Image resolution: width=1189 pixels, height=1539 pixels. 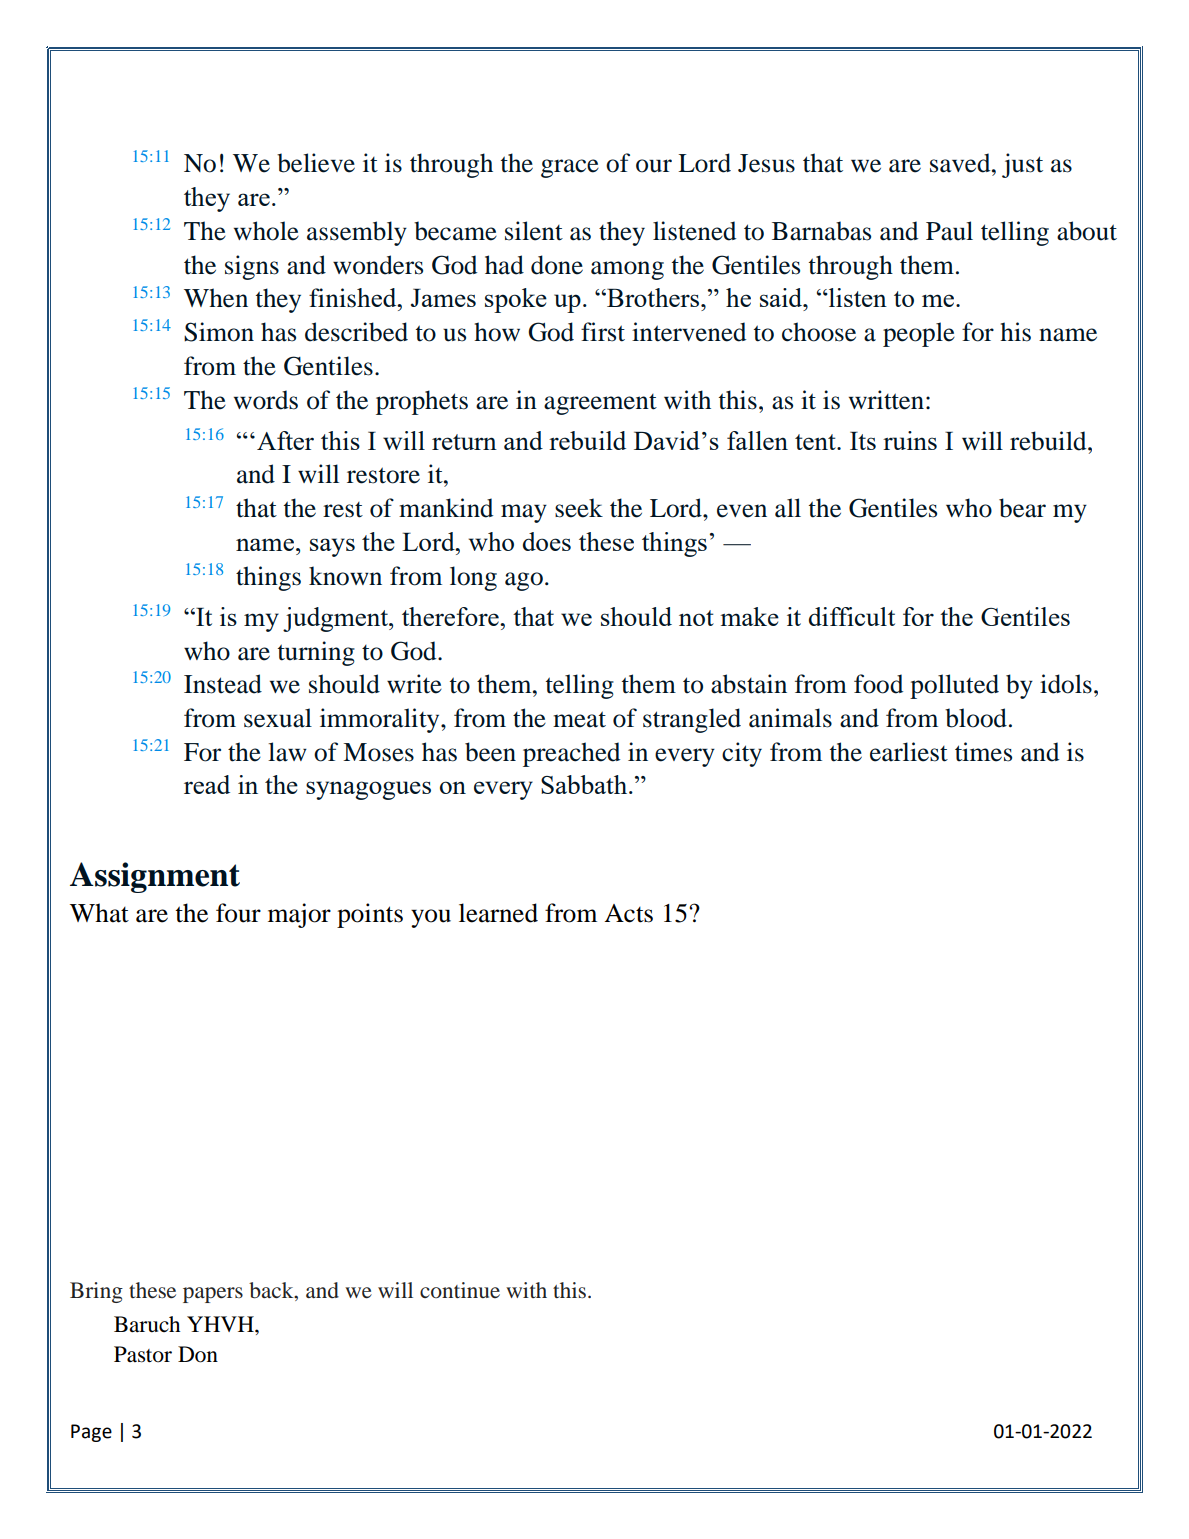 What do you see at coordinates (983, 752) in the image?
I see `times` at bounding box center [983, 752].
